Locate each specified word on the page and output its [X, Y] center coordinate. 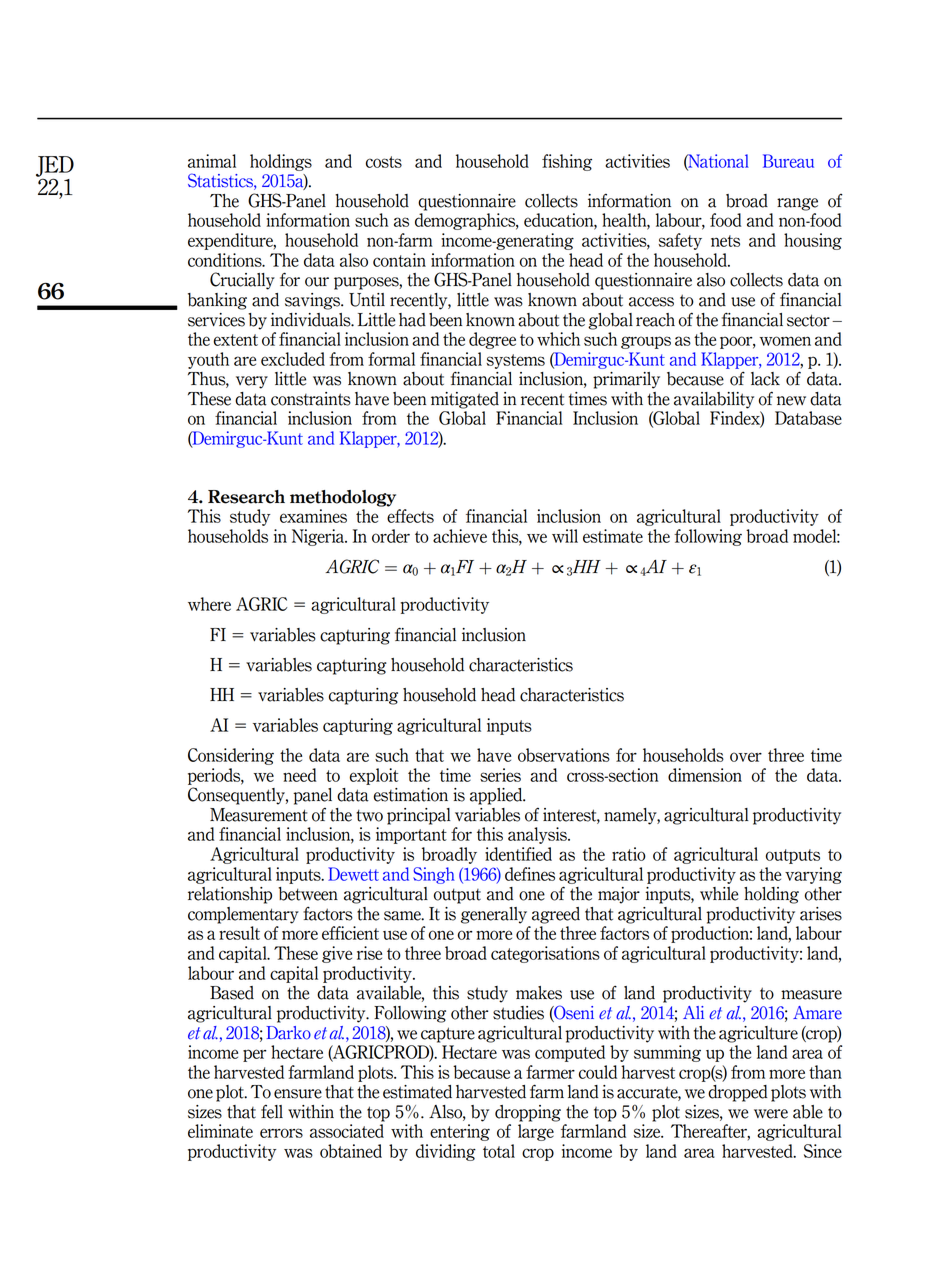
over [746, 757]
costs [384, 162]
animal [212, 161]
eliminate [220, 1131]
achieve [460, 536]
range [797, 204]
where [209, 604]
